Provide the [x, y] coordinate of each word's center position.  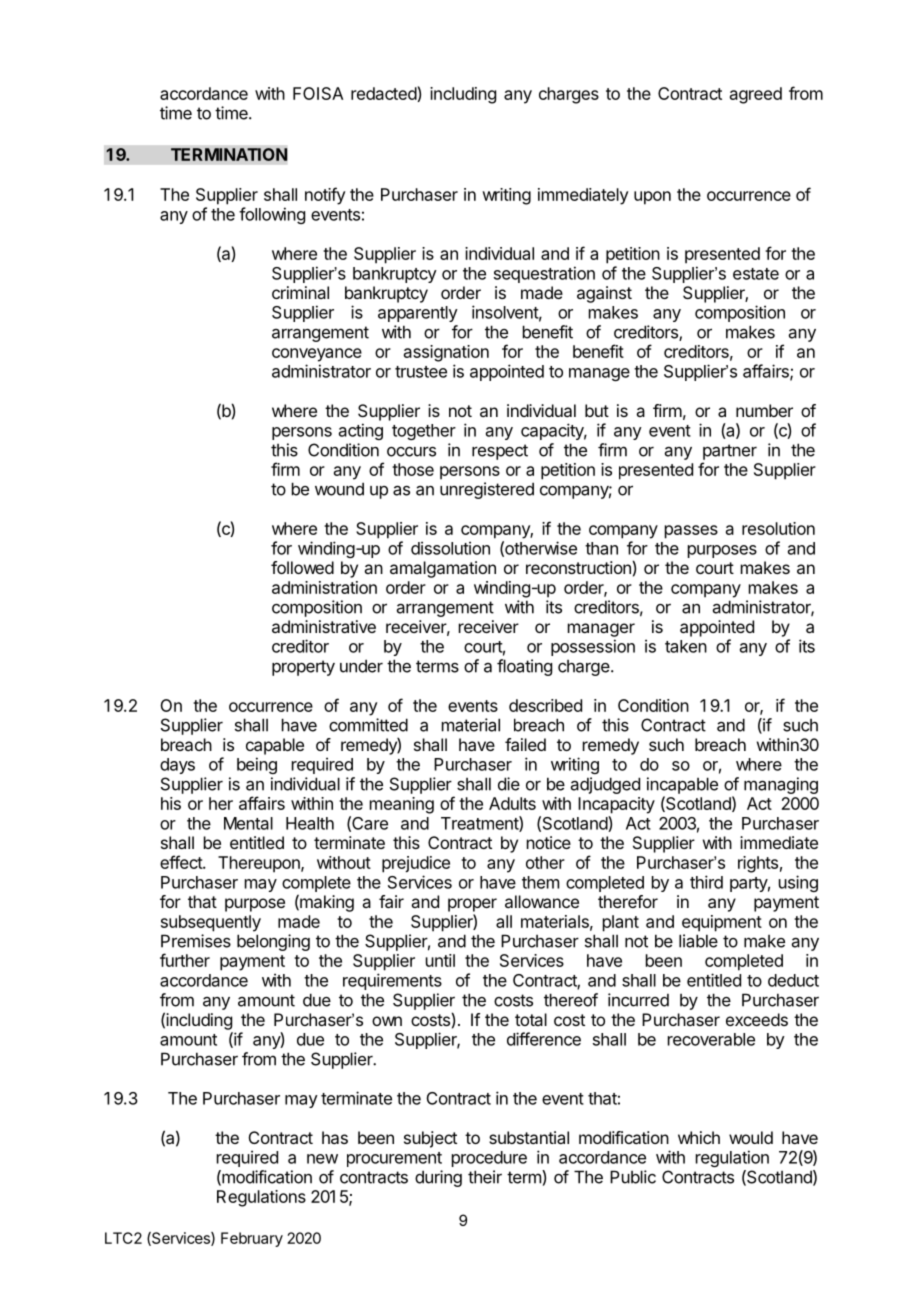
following [272, 215]
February [252, 1239]
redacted [384, 94]
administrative [324, 626]
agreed [756, 95]
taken [686, 646]
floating [524, 667]
